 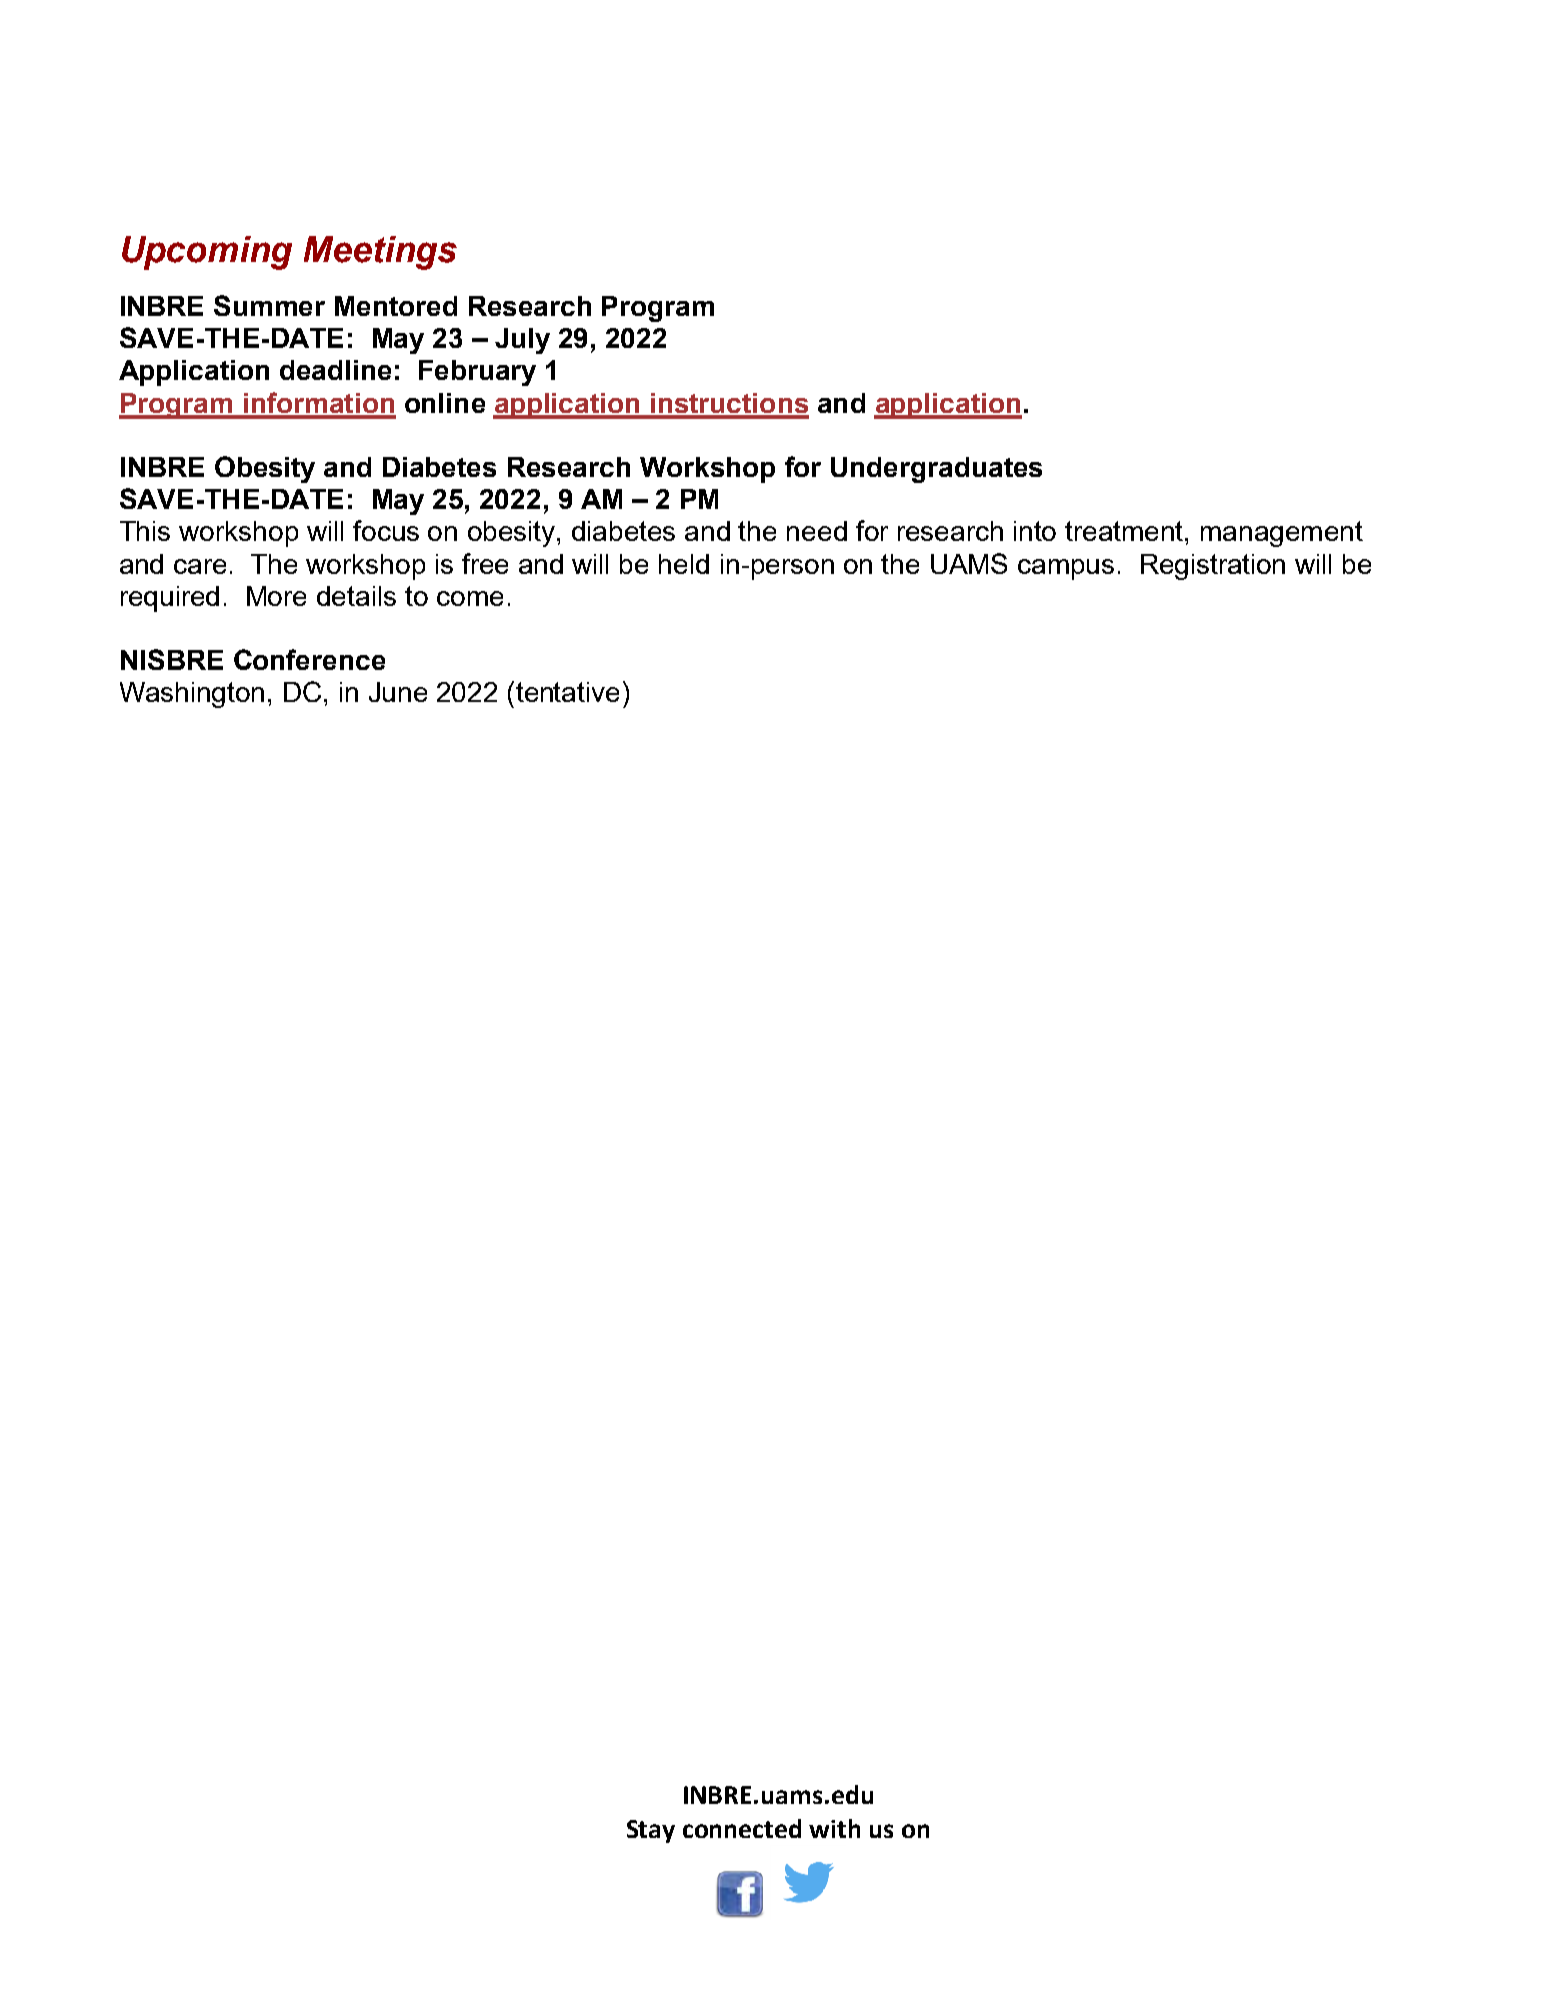 I want to click on Undergraduates, so click(x=936, y=470).
